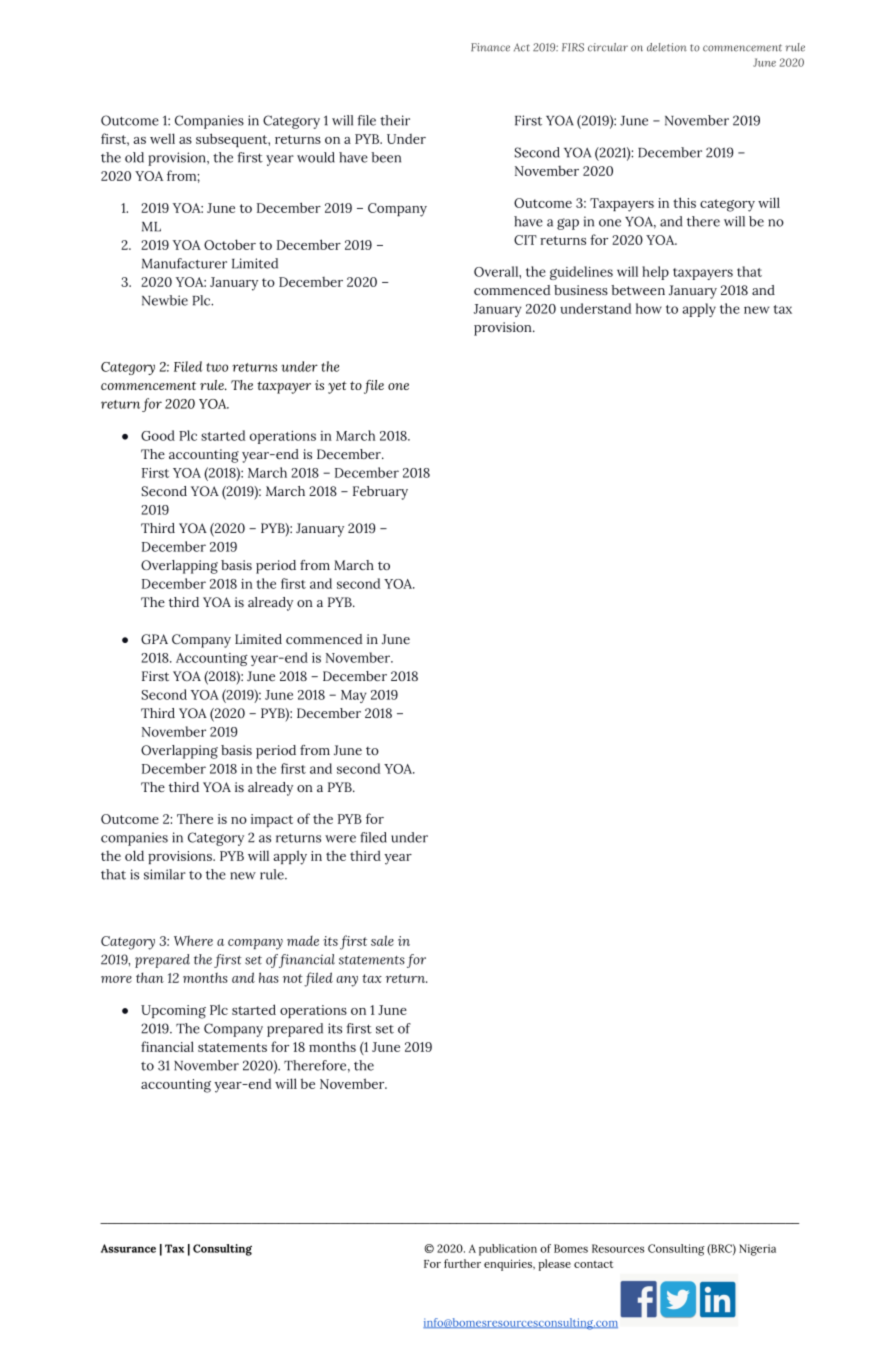  What do you see at coordinates (165, 874) in the image?
I see `similar` at bounding box center [165, 874].
